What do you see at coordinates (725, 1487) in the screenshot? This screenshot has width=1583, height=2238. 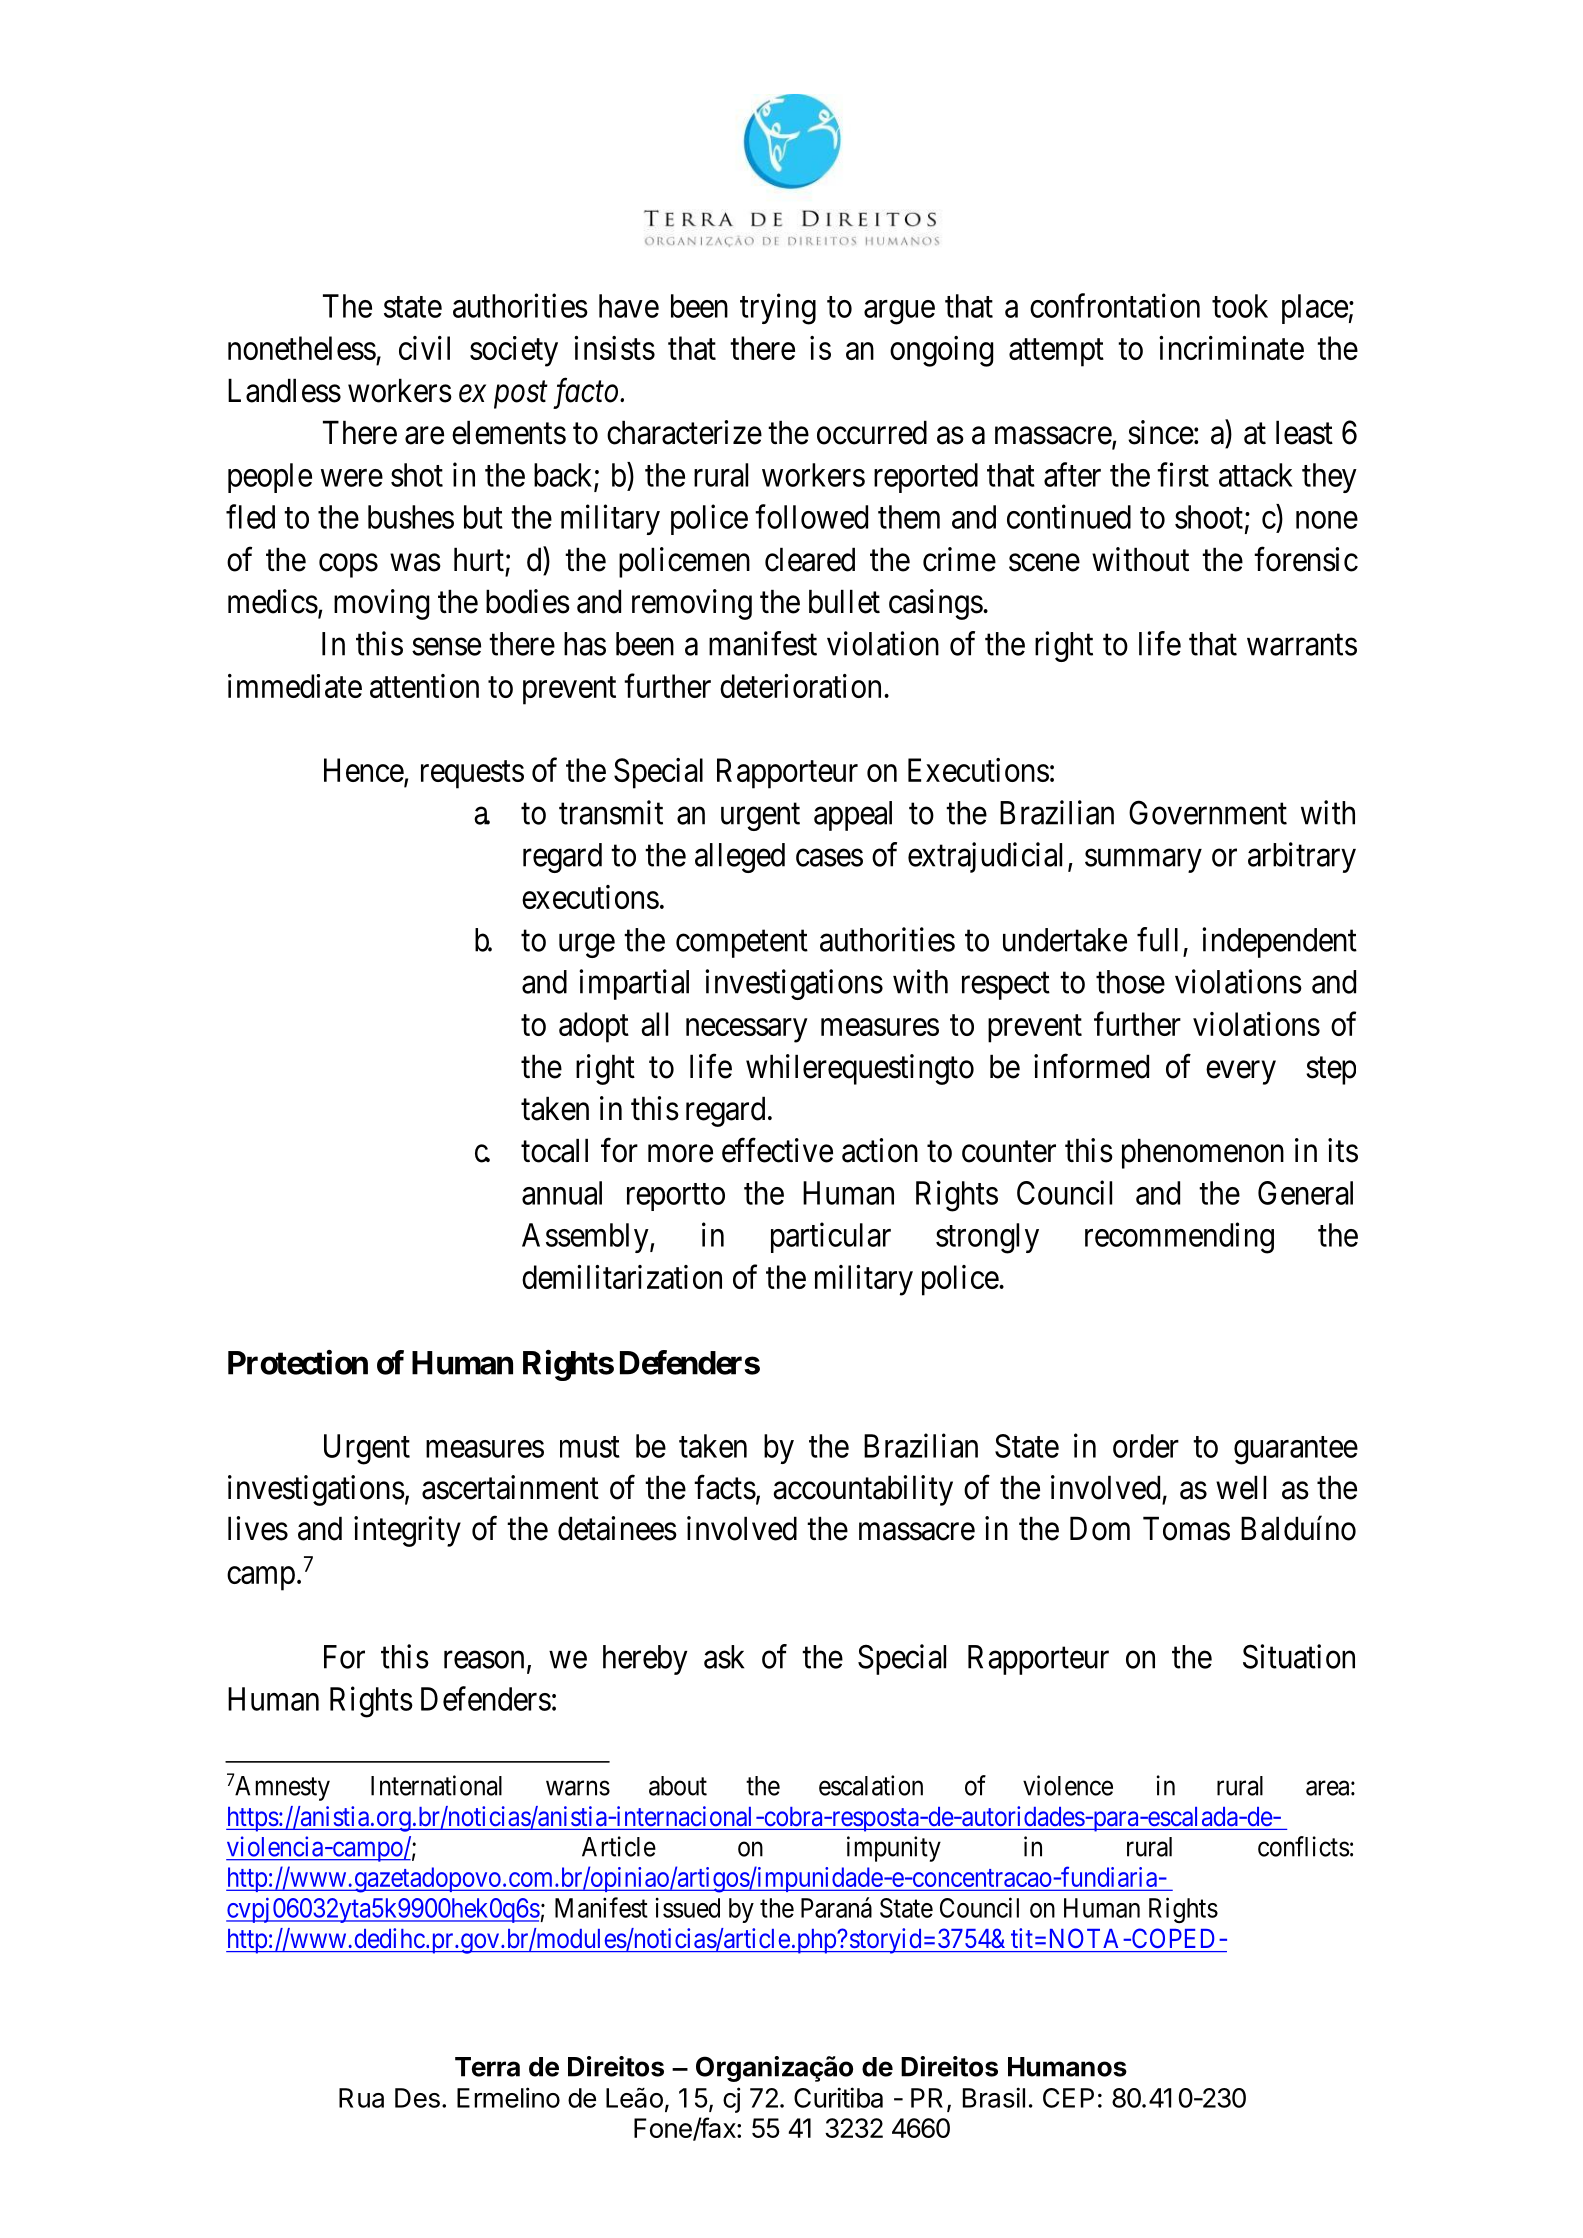 I see `facts` at bounding box center [725, 1487].
